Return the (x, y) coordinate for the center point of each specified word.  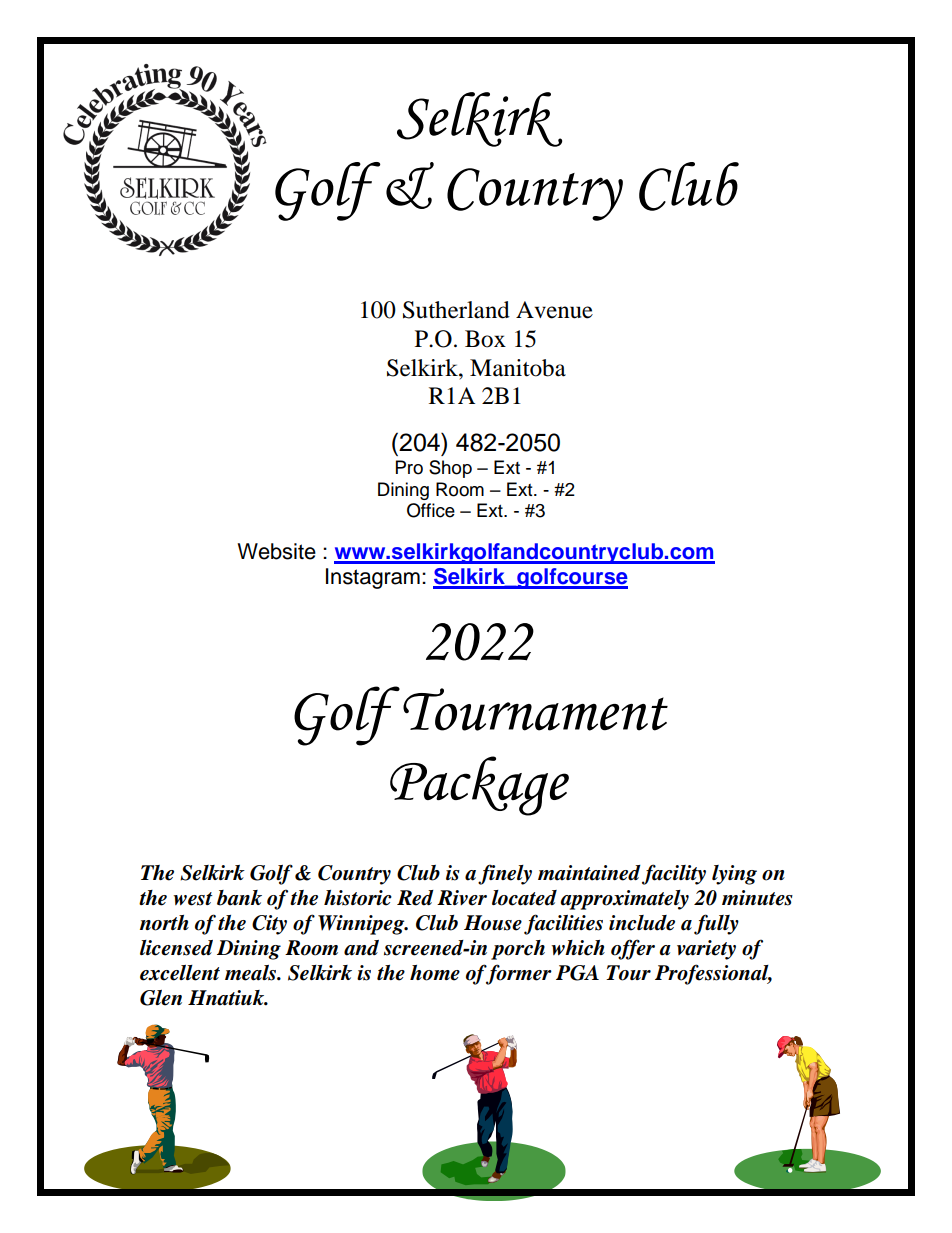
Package (479, 786)
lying (734, 875)
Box (485, 339)
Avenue (554, 310)
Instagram (373, 578)
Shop (450, 469)
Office (431, 510)
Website (276, 551)
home (435, 973)
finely (505, 874)
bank (239, 898)
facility (674, 874)
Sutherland (456, 310)
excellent (180, 973)
